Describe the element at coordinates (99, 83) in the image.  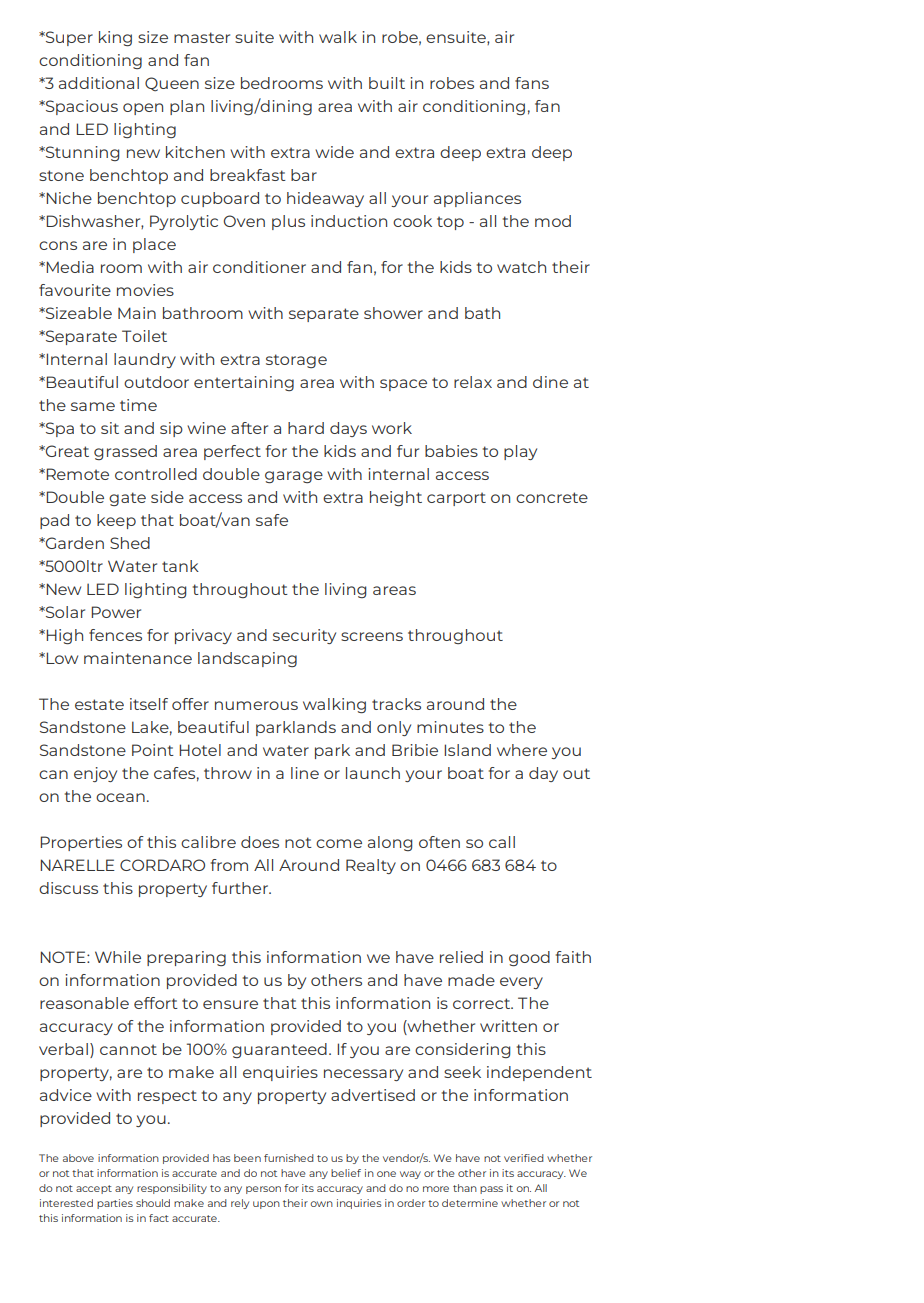
I see `additional` at that location.
